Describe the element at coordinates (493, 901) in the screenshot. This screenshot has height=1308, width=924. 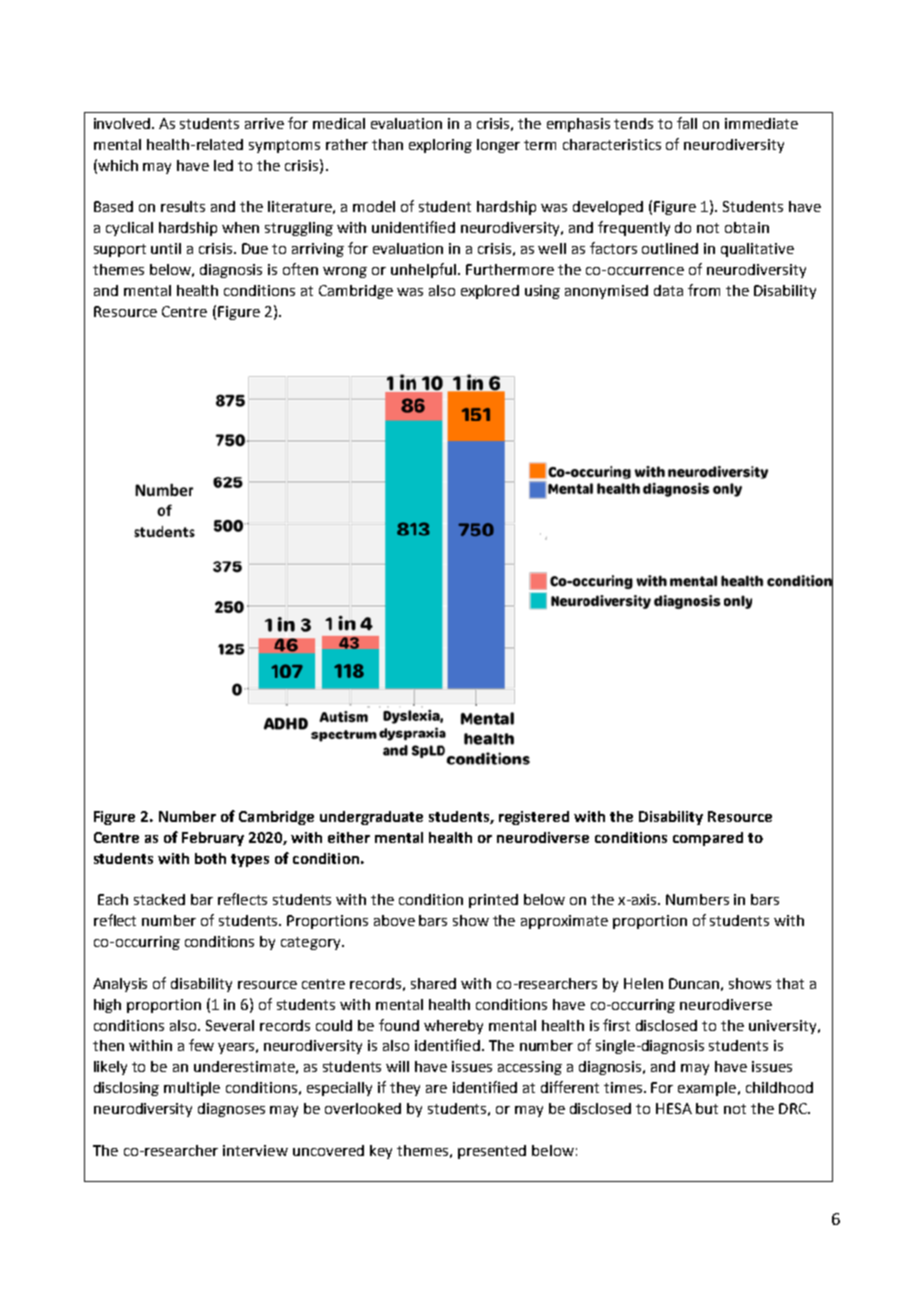
I see `printed` at that location.
